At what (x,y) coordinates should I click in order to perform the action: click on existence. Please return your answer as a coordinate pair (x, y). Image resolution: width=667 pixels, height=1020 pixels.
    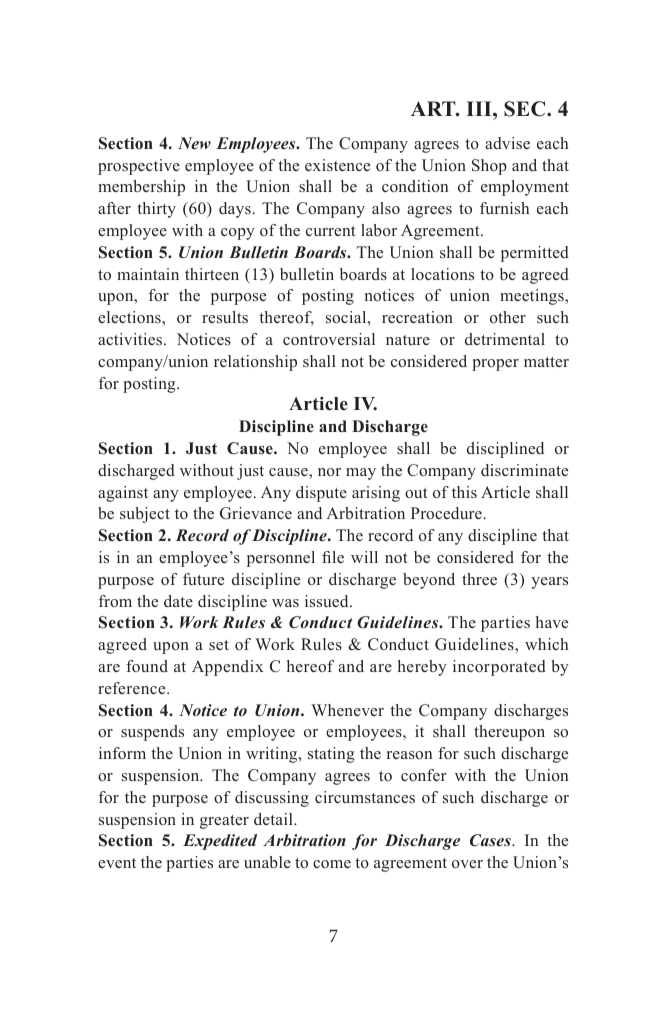
    Looking at the image, I should click on (337, 165).
